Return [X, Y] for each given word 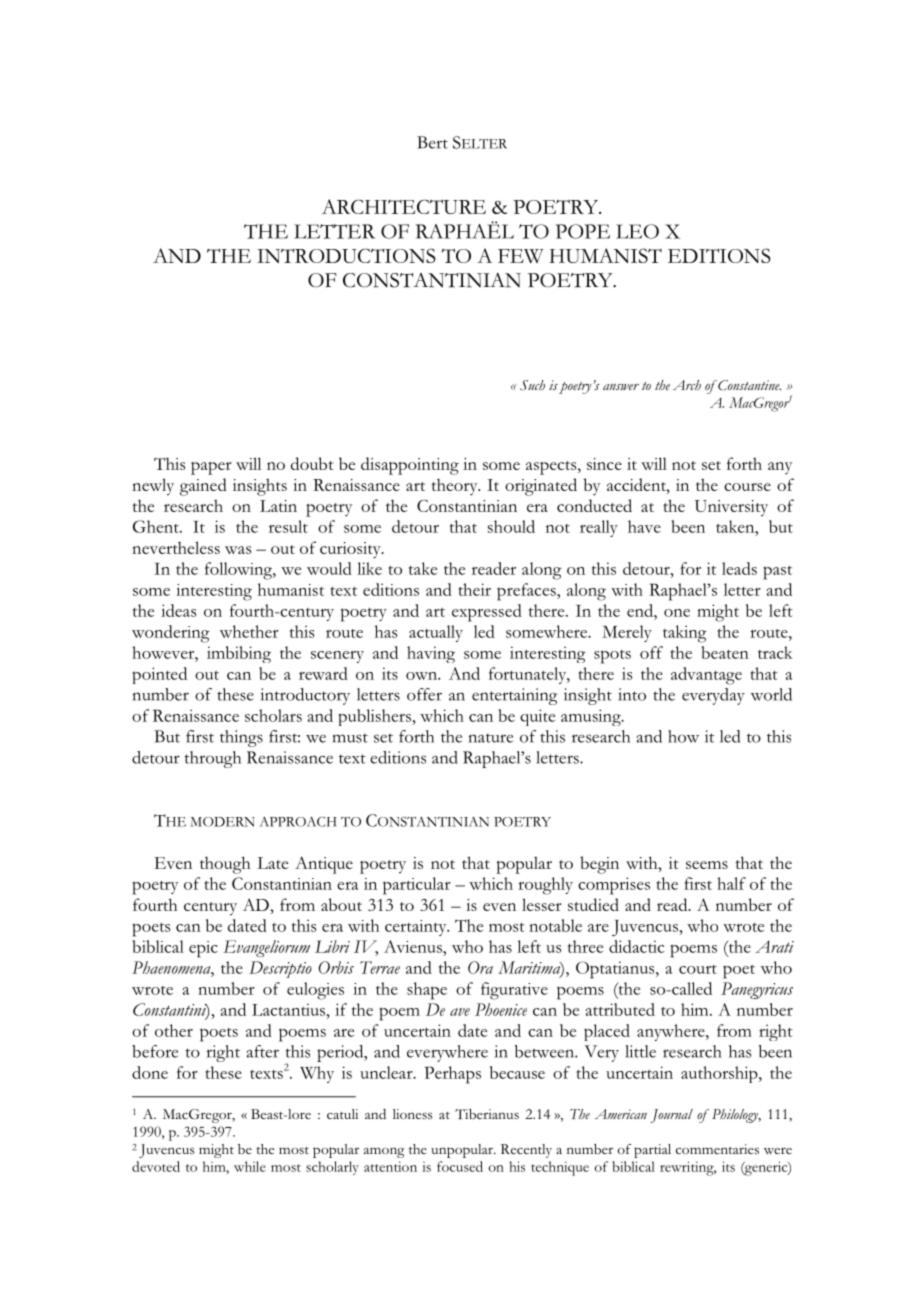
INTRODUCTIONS [346, 255]
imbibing [239, 654]
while [250, 1166]
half [731, 883]
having [431, 654]
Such [532, 385]
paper [211, 468]
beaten [725, 652]
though [225, 865]
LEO [637, 231]
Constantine [748, 385]
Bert [432, 142]
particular [417, 886]
